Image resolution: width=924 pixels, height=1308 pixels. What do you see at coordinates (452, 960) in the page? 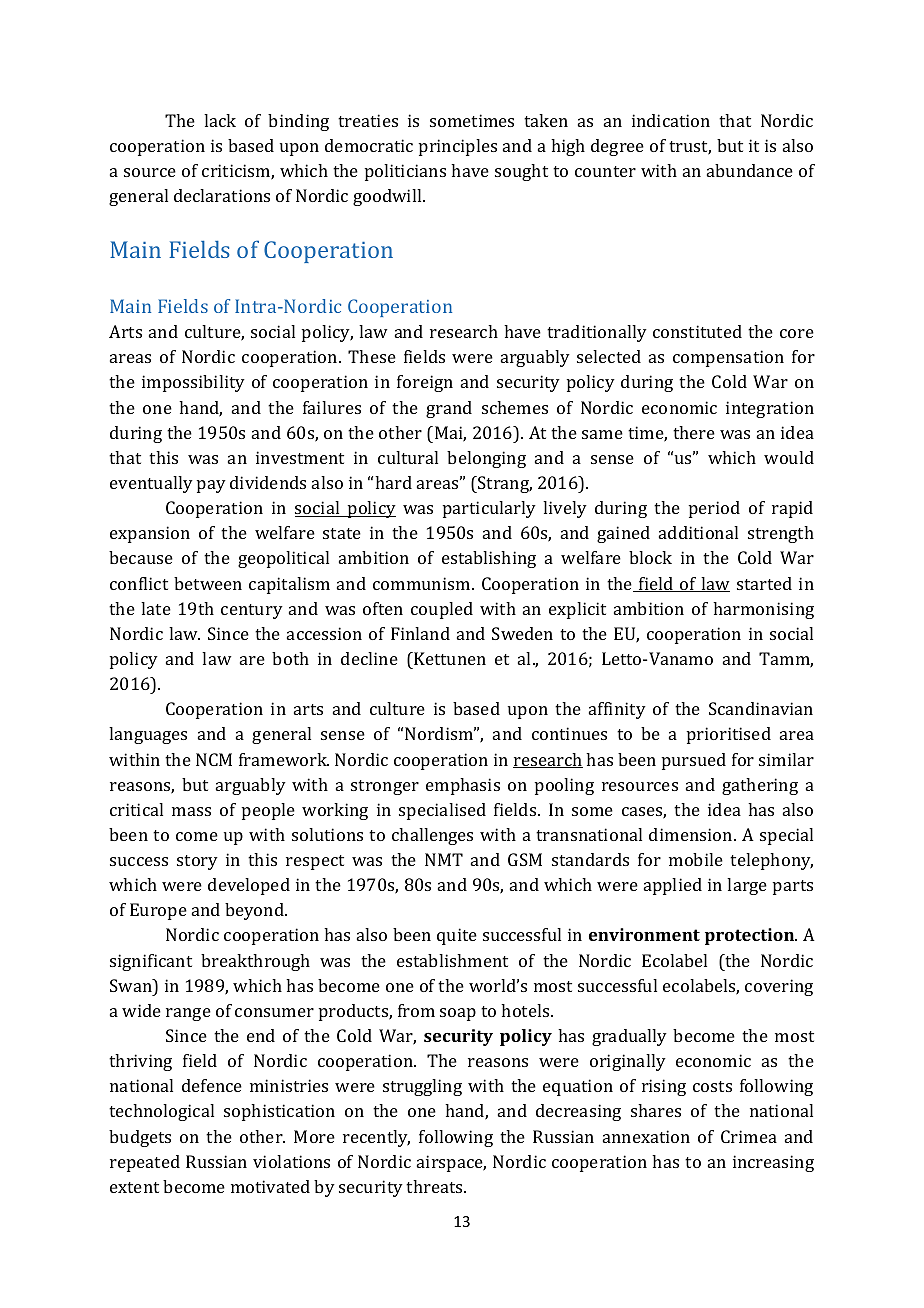
I see `establishment` at bounding box center [452, 960].
